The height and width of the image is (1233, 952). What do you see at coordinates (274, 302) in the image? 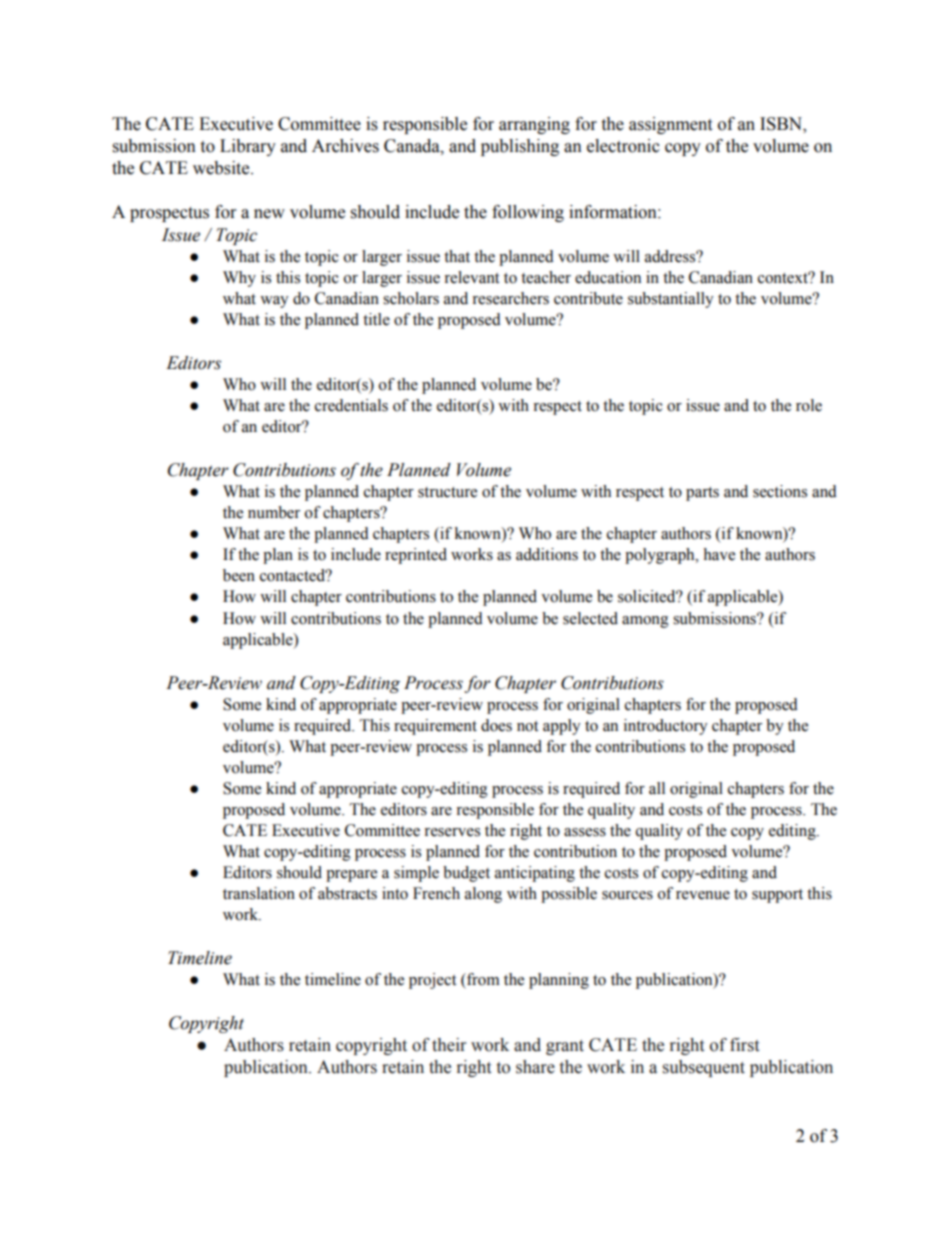
I see `way` at bounding box center [274, 302].
